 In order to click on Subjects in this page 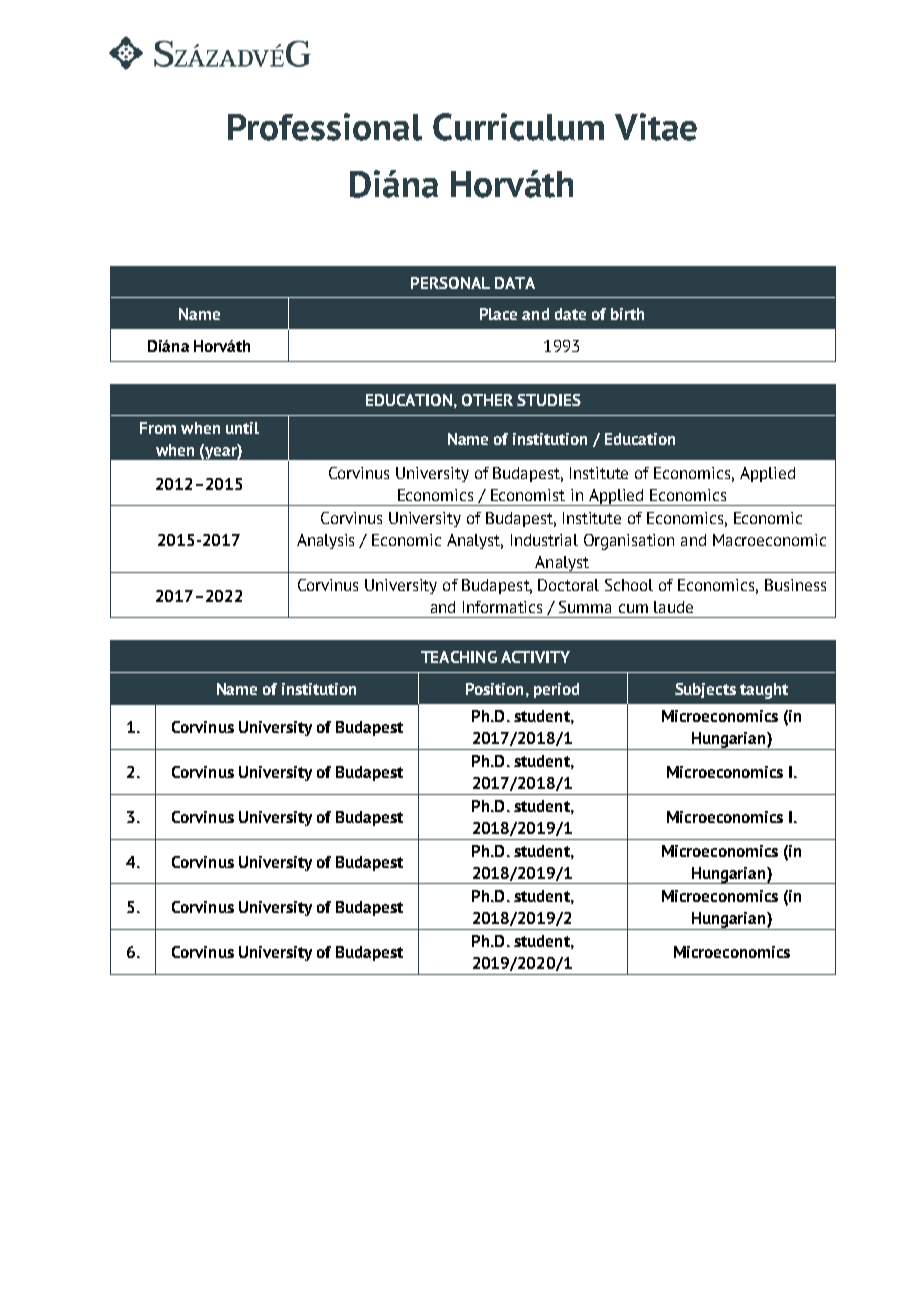, I will do `click(705, 690)`.
